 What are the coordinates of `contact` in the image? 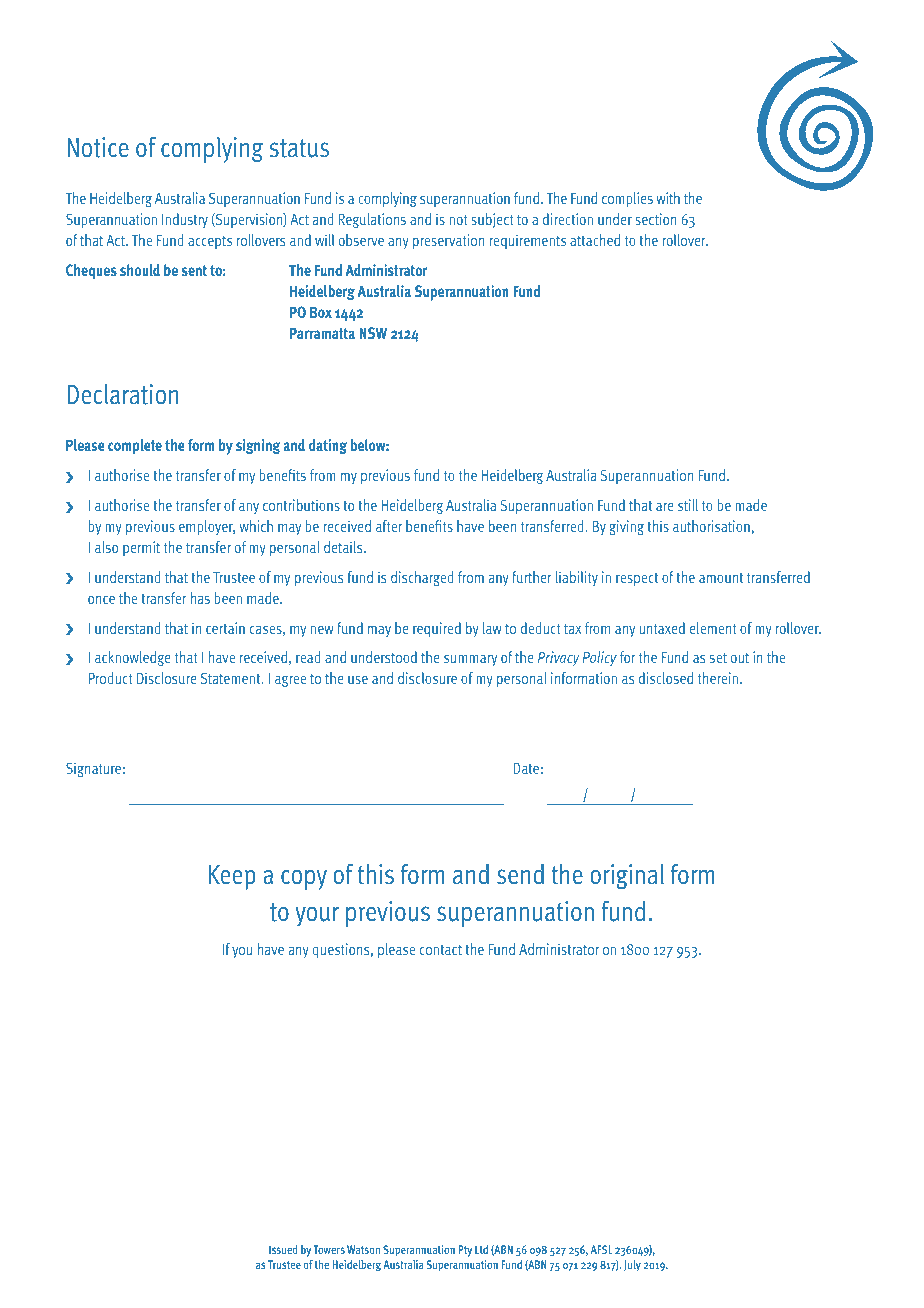 It's located at (441, 950).
